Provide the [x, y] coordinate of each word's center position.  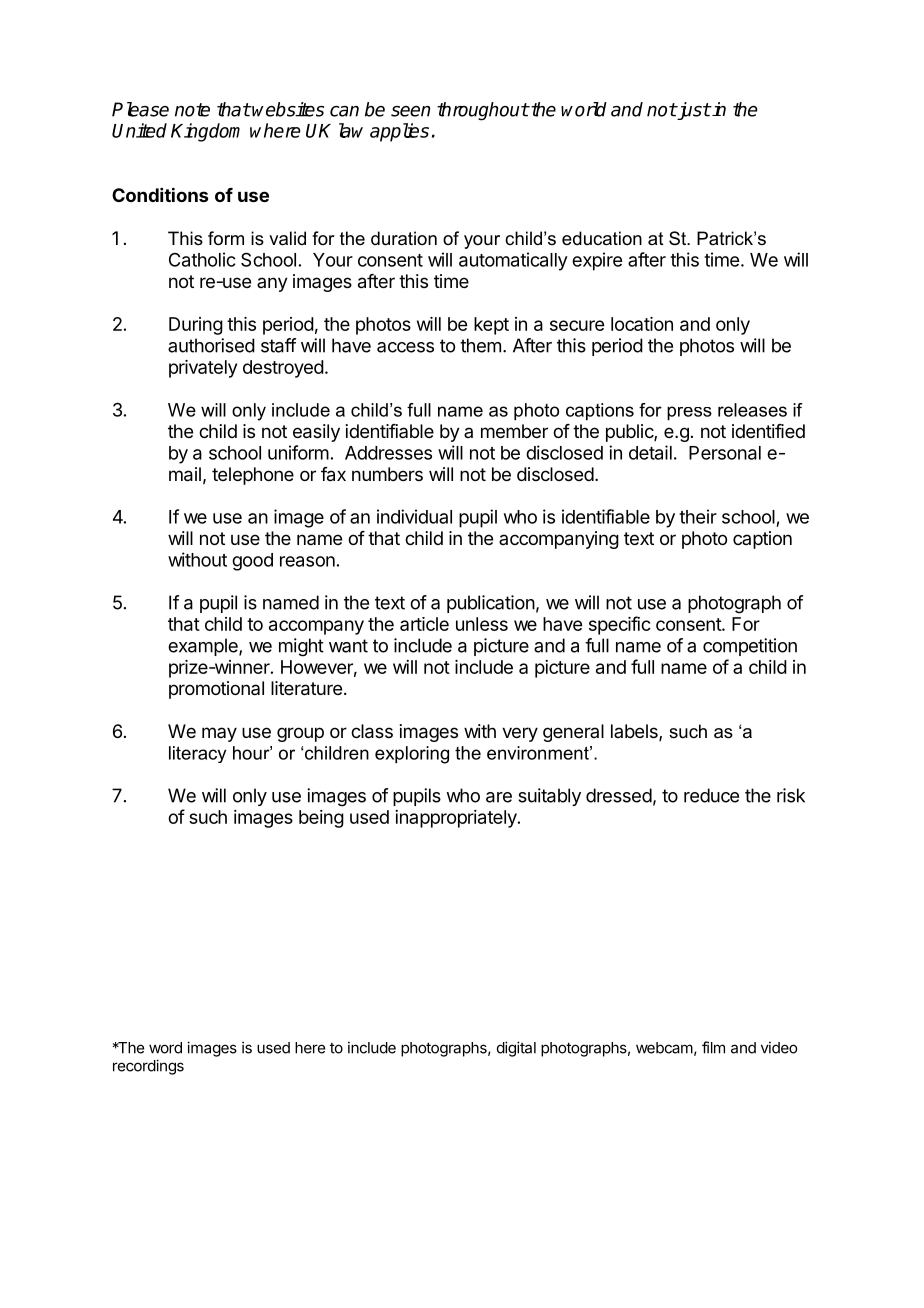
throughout [483, 111]
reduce [711, 795]
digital [516, 1049]
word [165, 1048]
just [693, 111]
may [219, 734]
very [520, 734]
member [514, 431]
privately [203, 369]
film [713, 1047]
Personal [725, 453]
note [192, 110]
